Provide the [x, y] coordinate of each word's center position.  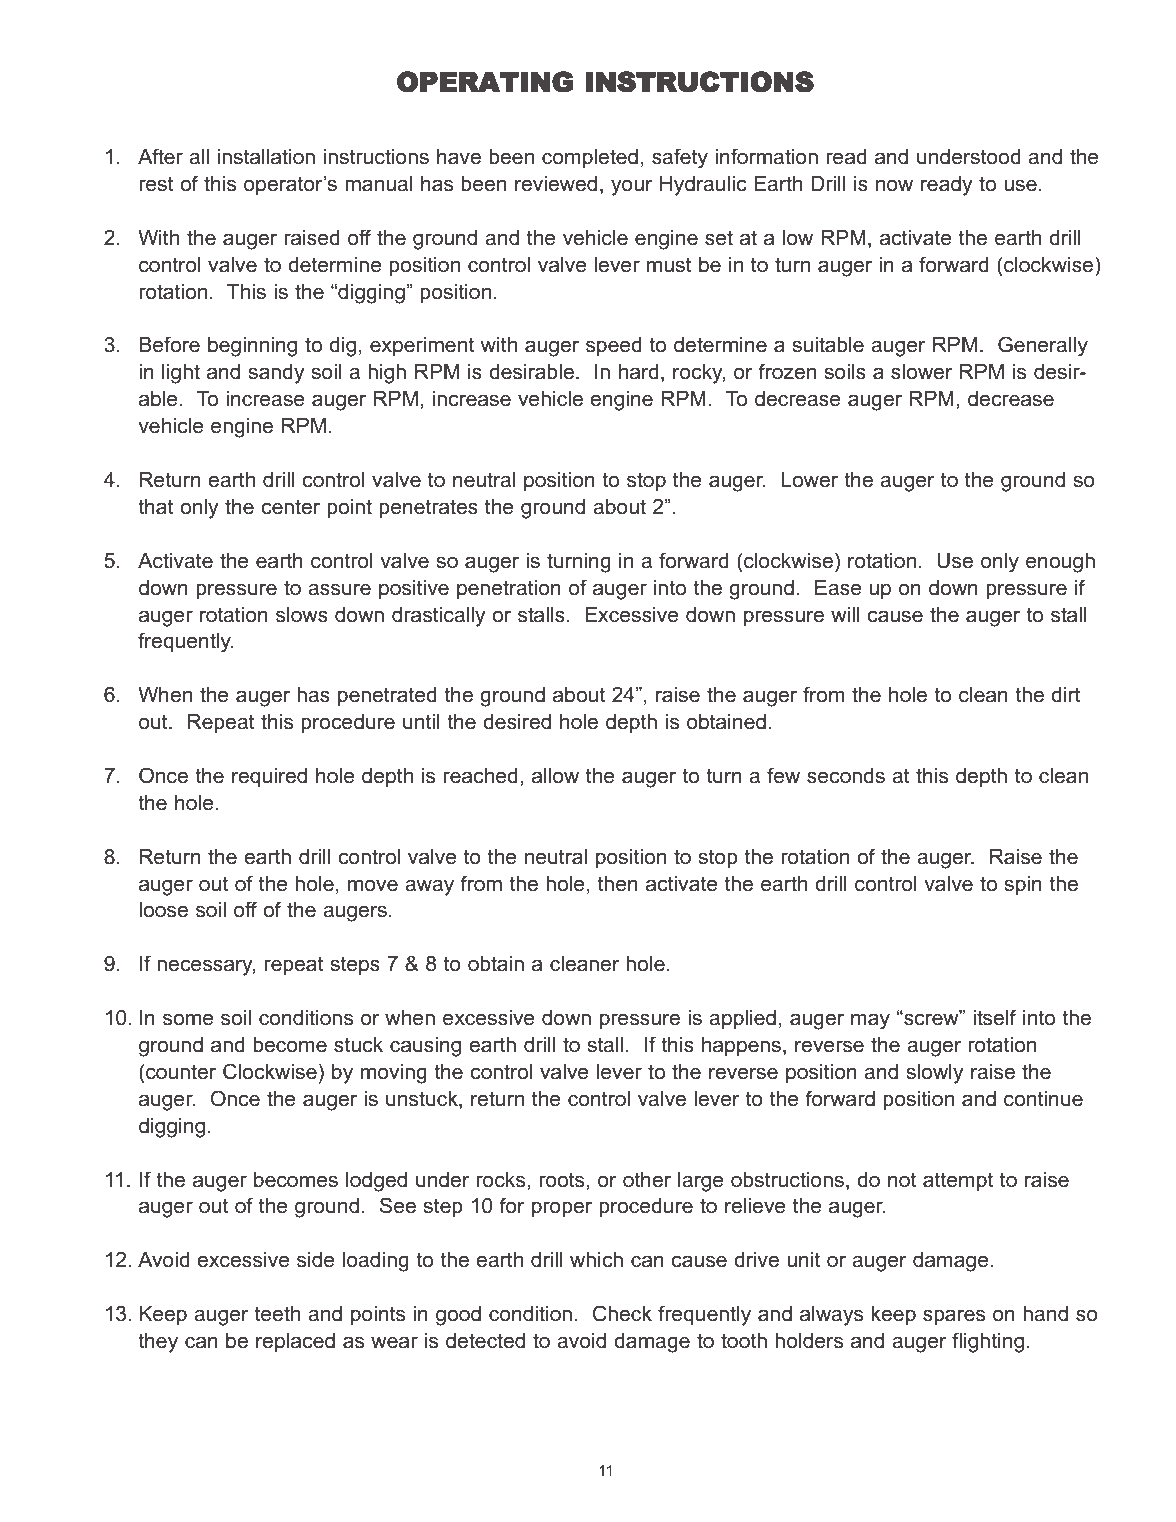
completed [590, 158]
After [160, 156]
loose [163, 910]
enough [1060, 563]
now [894, 186]
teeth [277, 1314]
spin [1023, 885]
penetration [509, 590]
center [290, 507]
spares [954, 1318]
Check [622, 1313]
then [618, 884]
